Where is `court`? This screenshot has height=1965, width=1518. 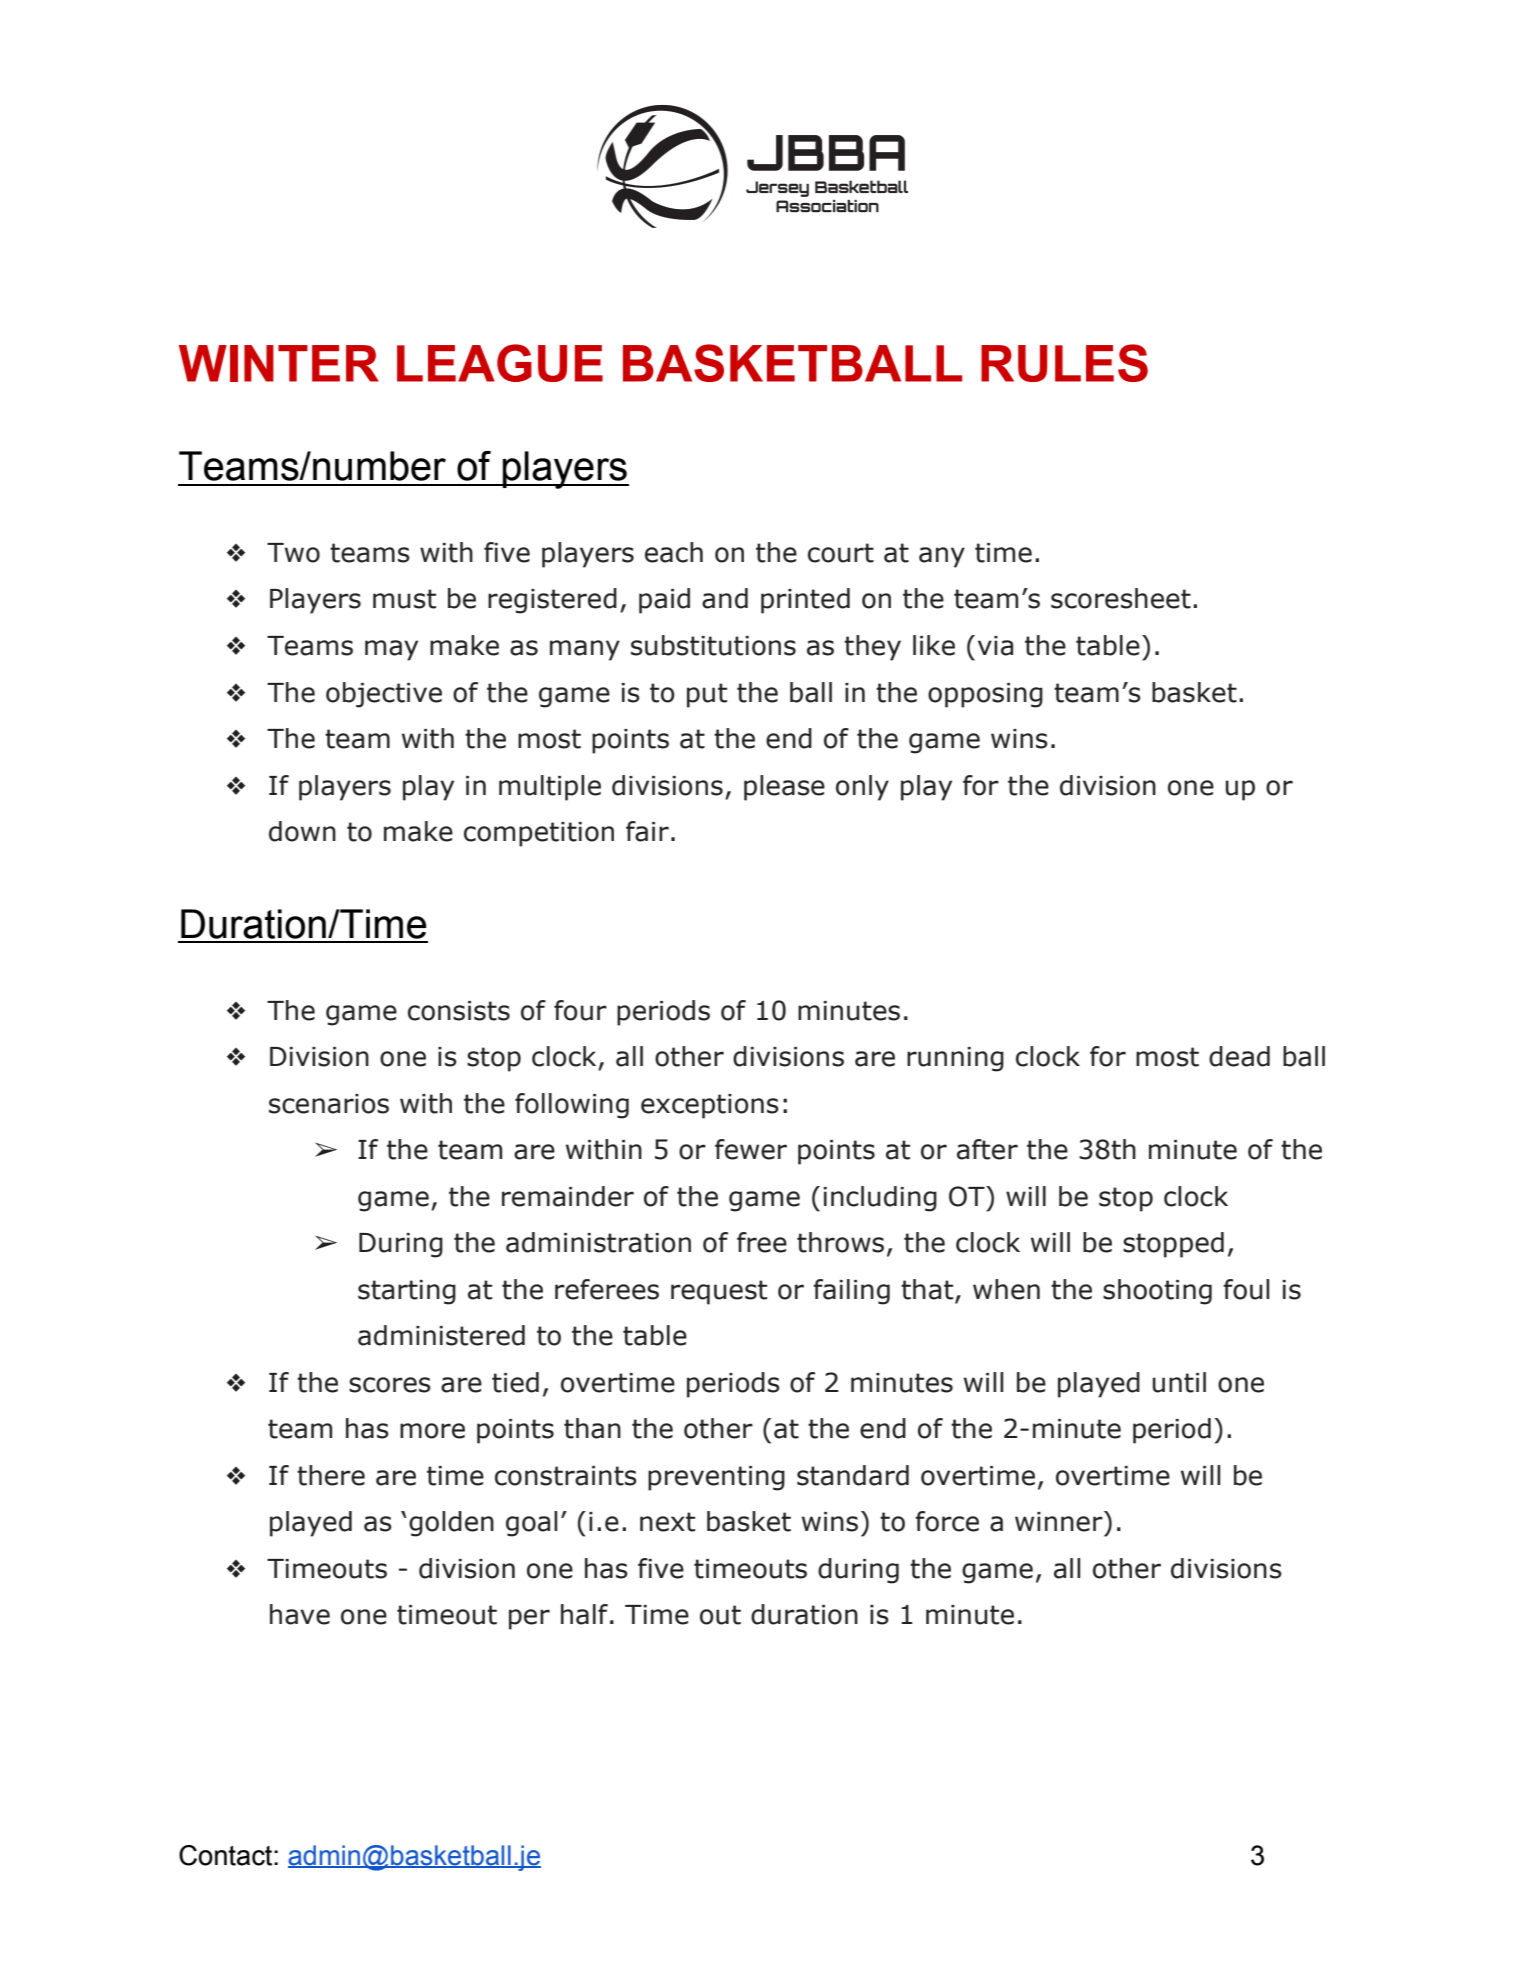
court is located at coordinates (841, 553).
